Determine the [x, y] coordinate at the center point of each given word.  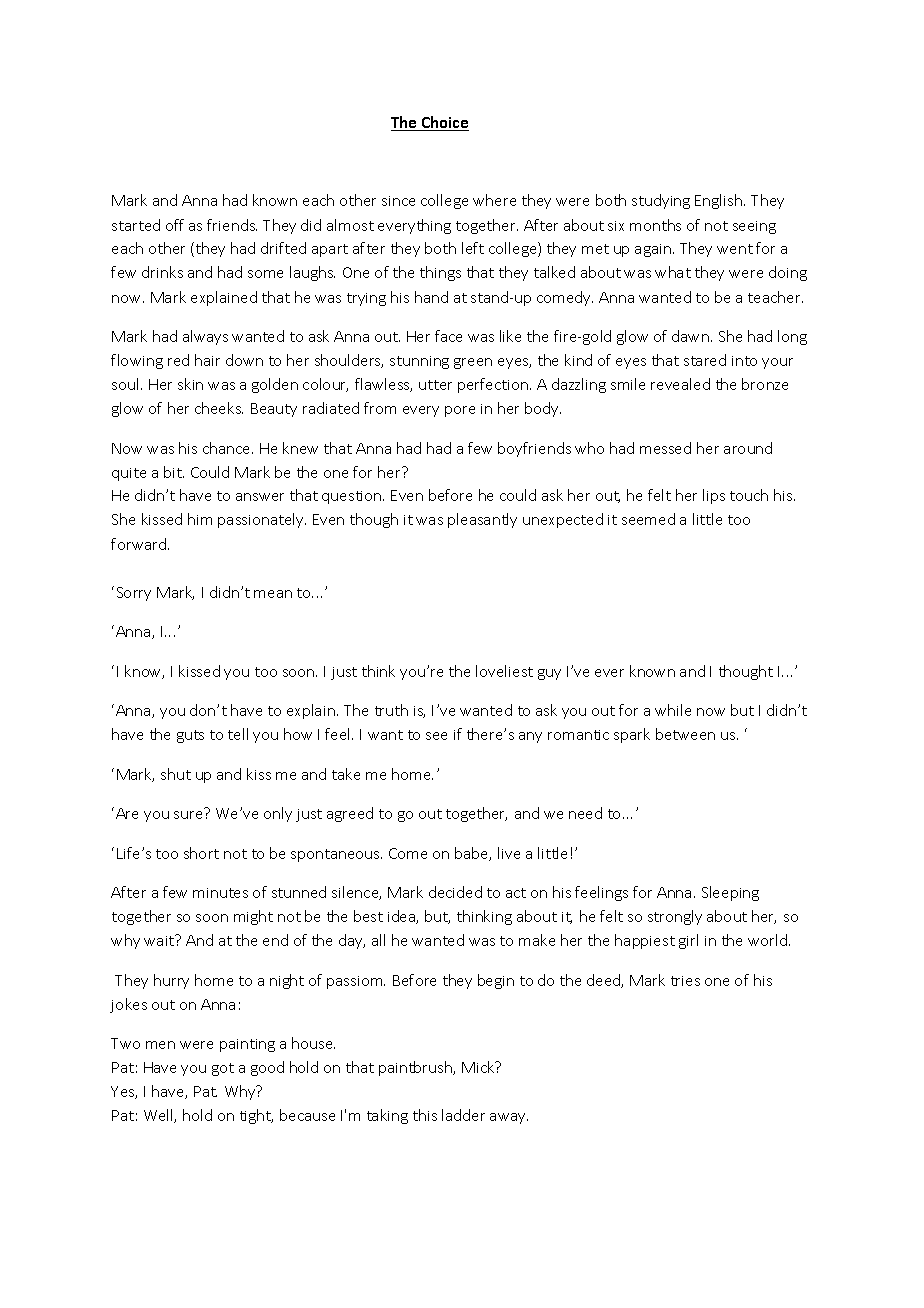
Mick [479, 1067]
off [175, 225]
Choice [444, 123]
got [223, 1069]
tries [685, 981]
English [720, 201]
